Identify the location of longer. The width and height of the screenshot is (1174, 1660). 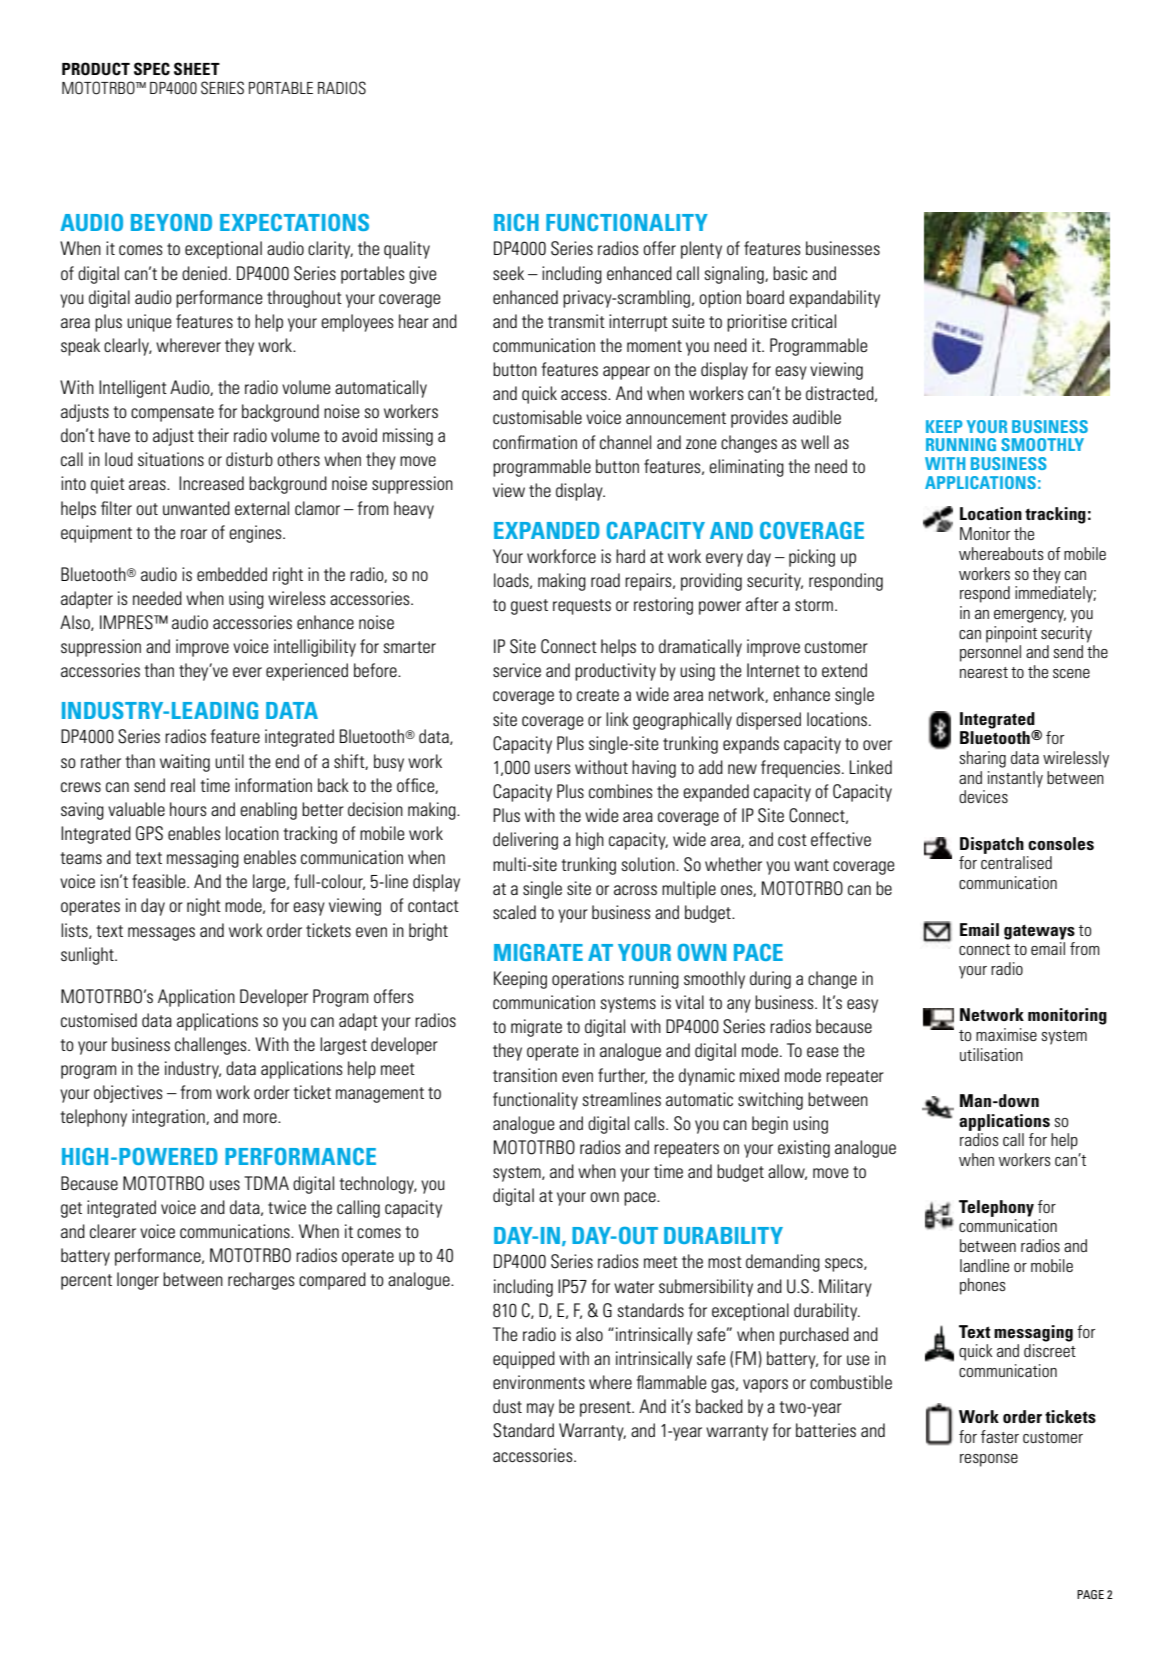
(138, 1281).
